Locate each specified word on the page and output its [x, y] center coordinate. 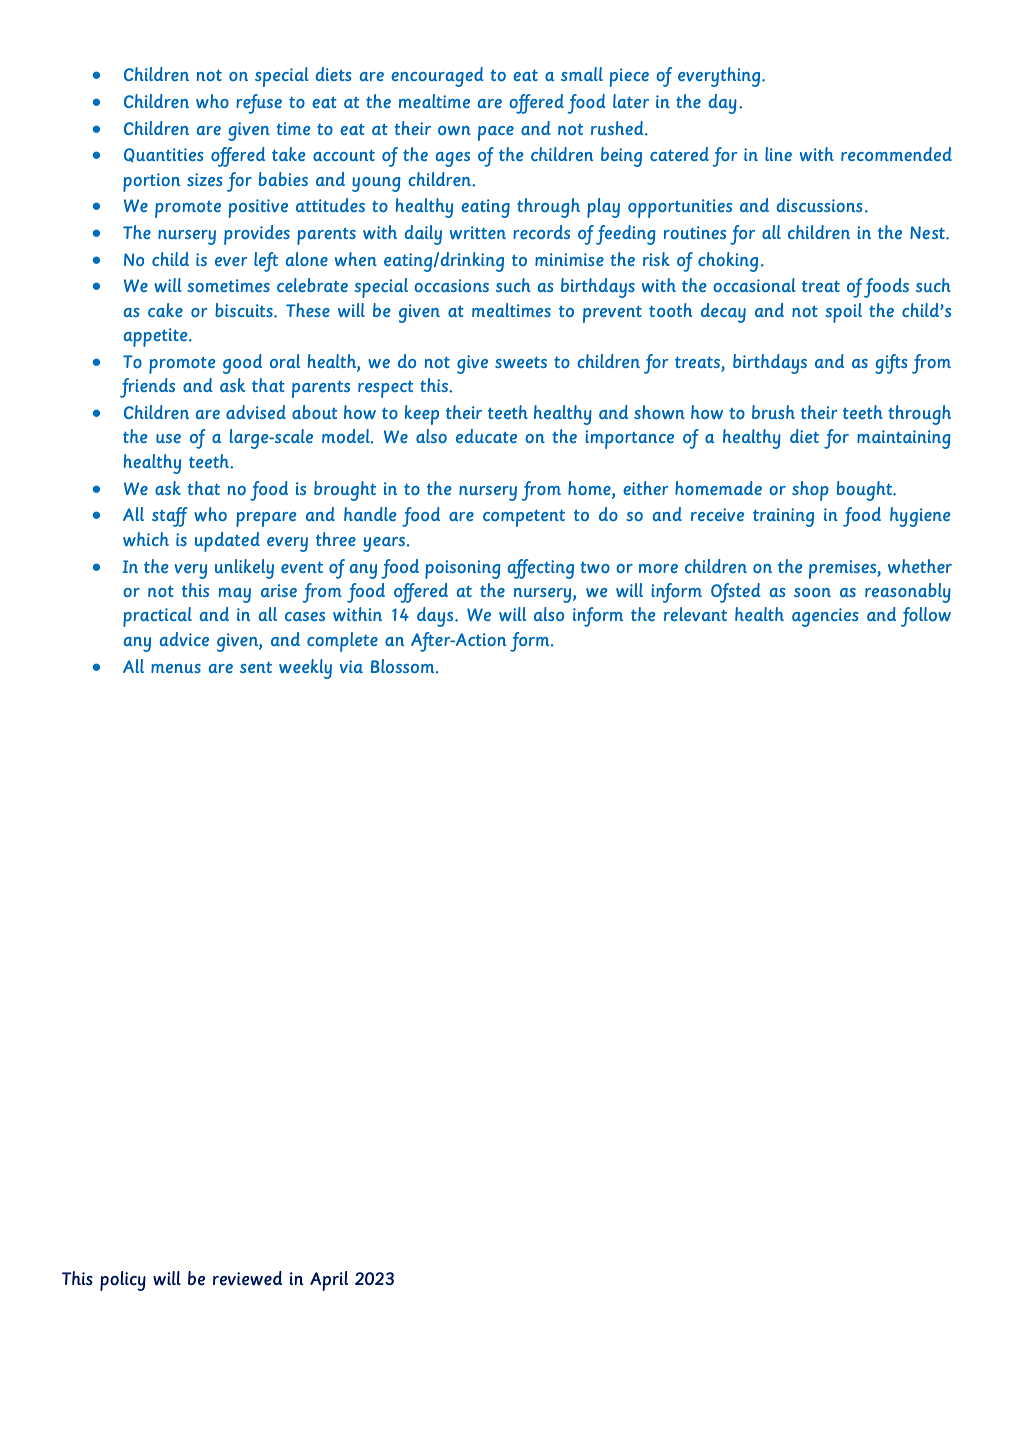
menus [176, 668]
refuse [259, 104]
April [329, 1281]
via [351, 667]
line [778, 154]
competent [524, 518]
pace [496, 133]
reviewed [247, 1278]
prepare [266, 519]
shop [810, 491]
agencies [825, 617]
